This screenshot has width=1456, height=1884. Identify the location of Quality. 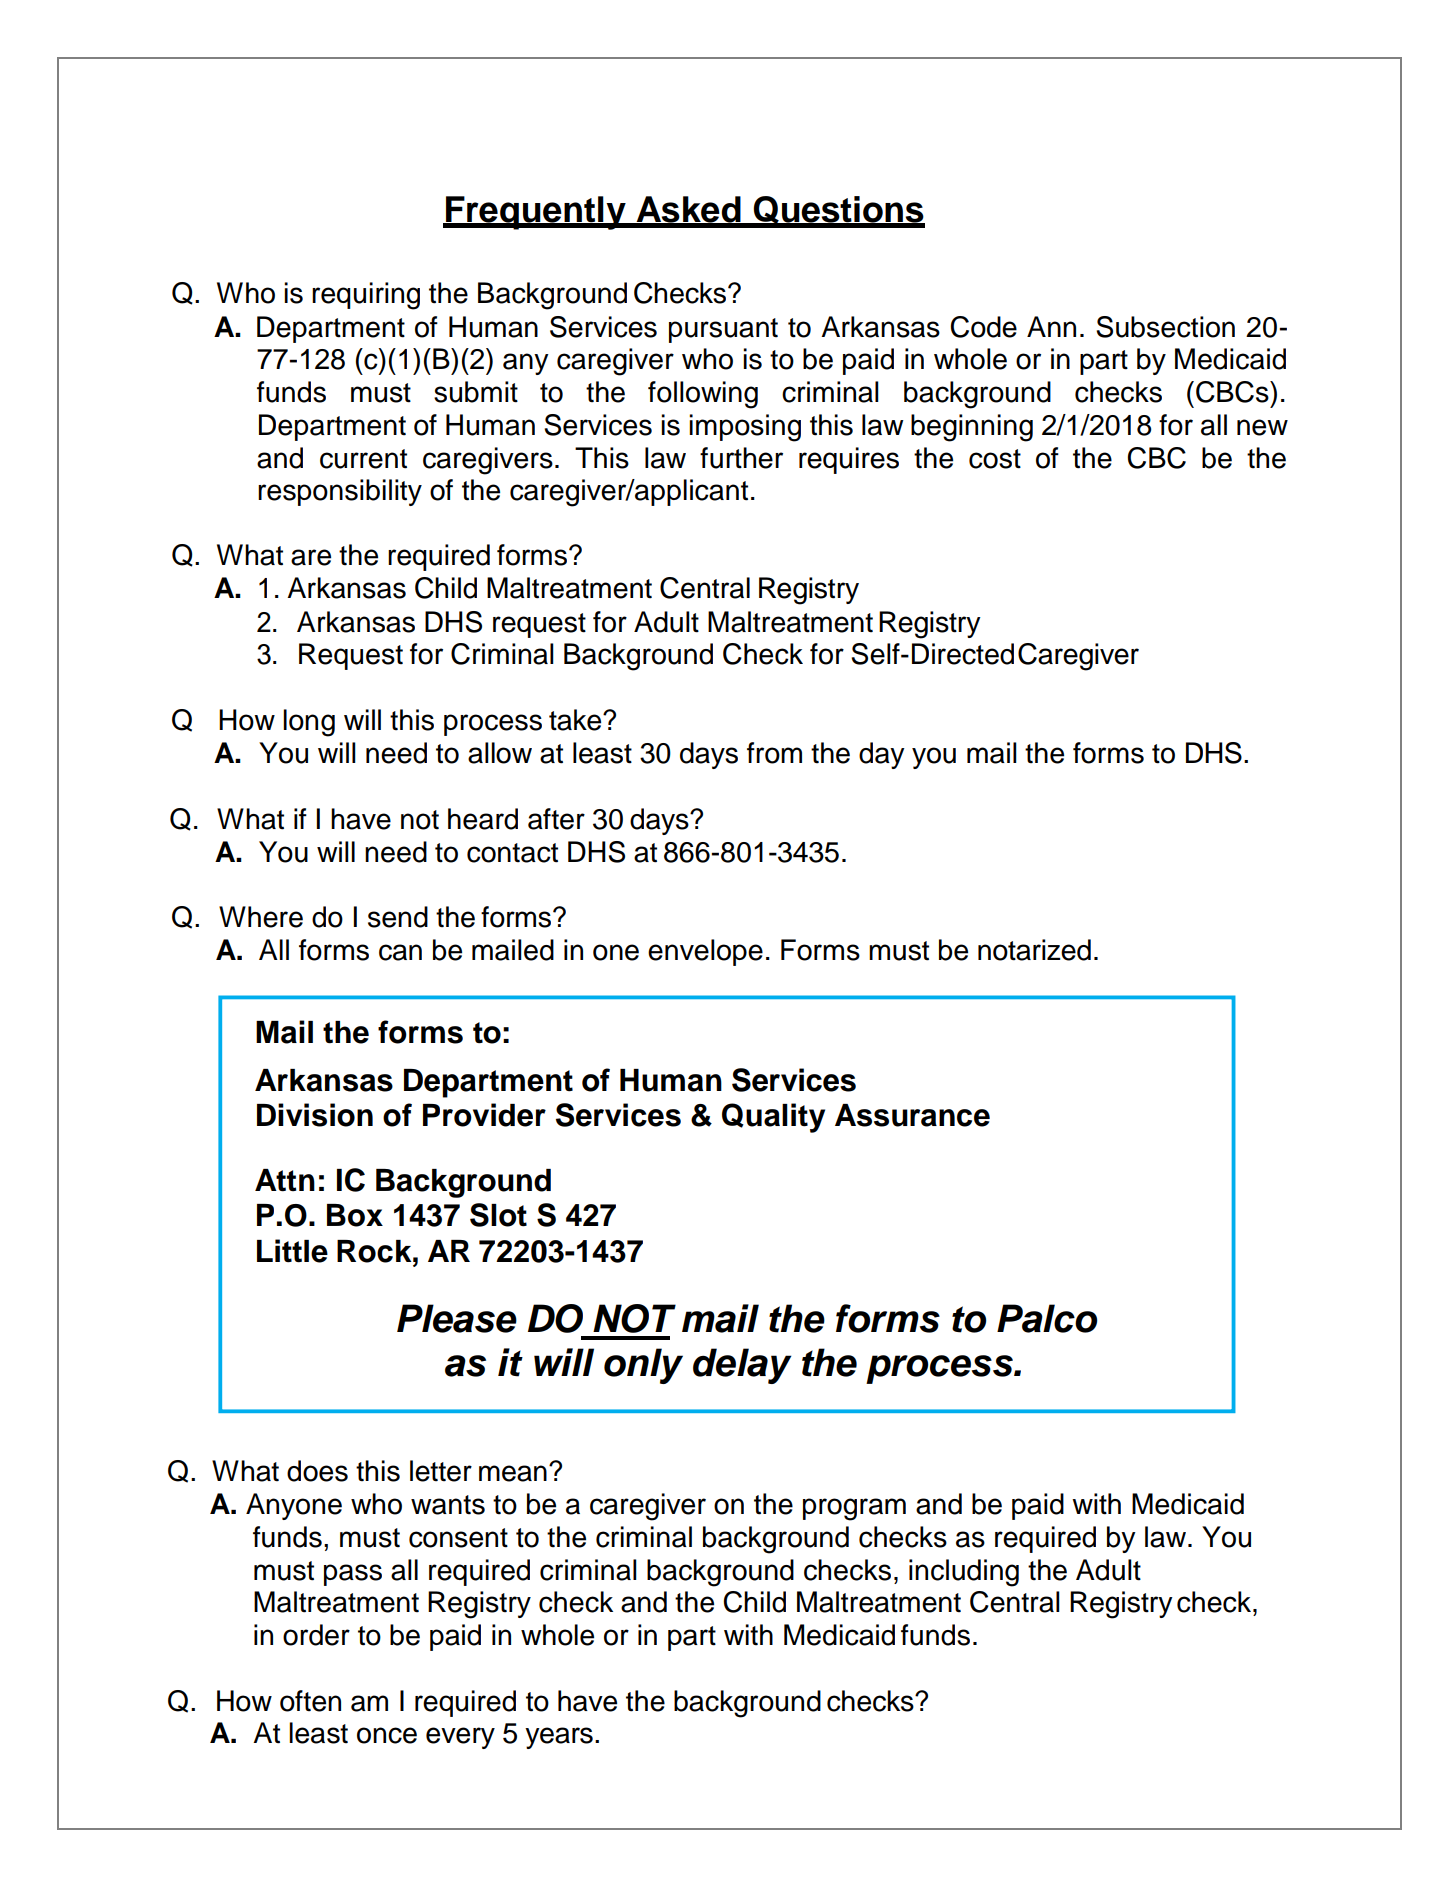
(773, 1118).
